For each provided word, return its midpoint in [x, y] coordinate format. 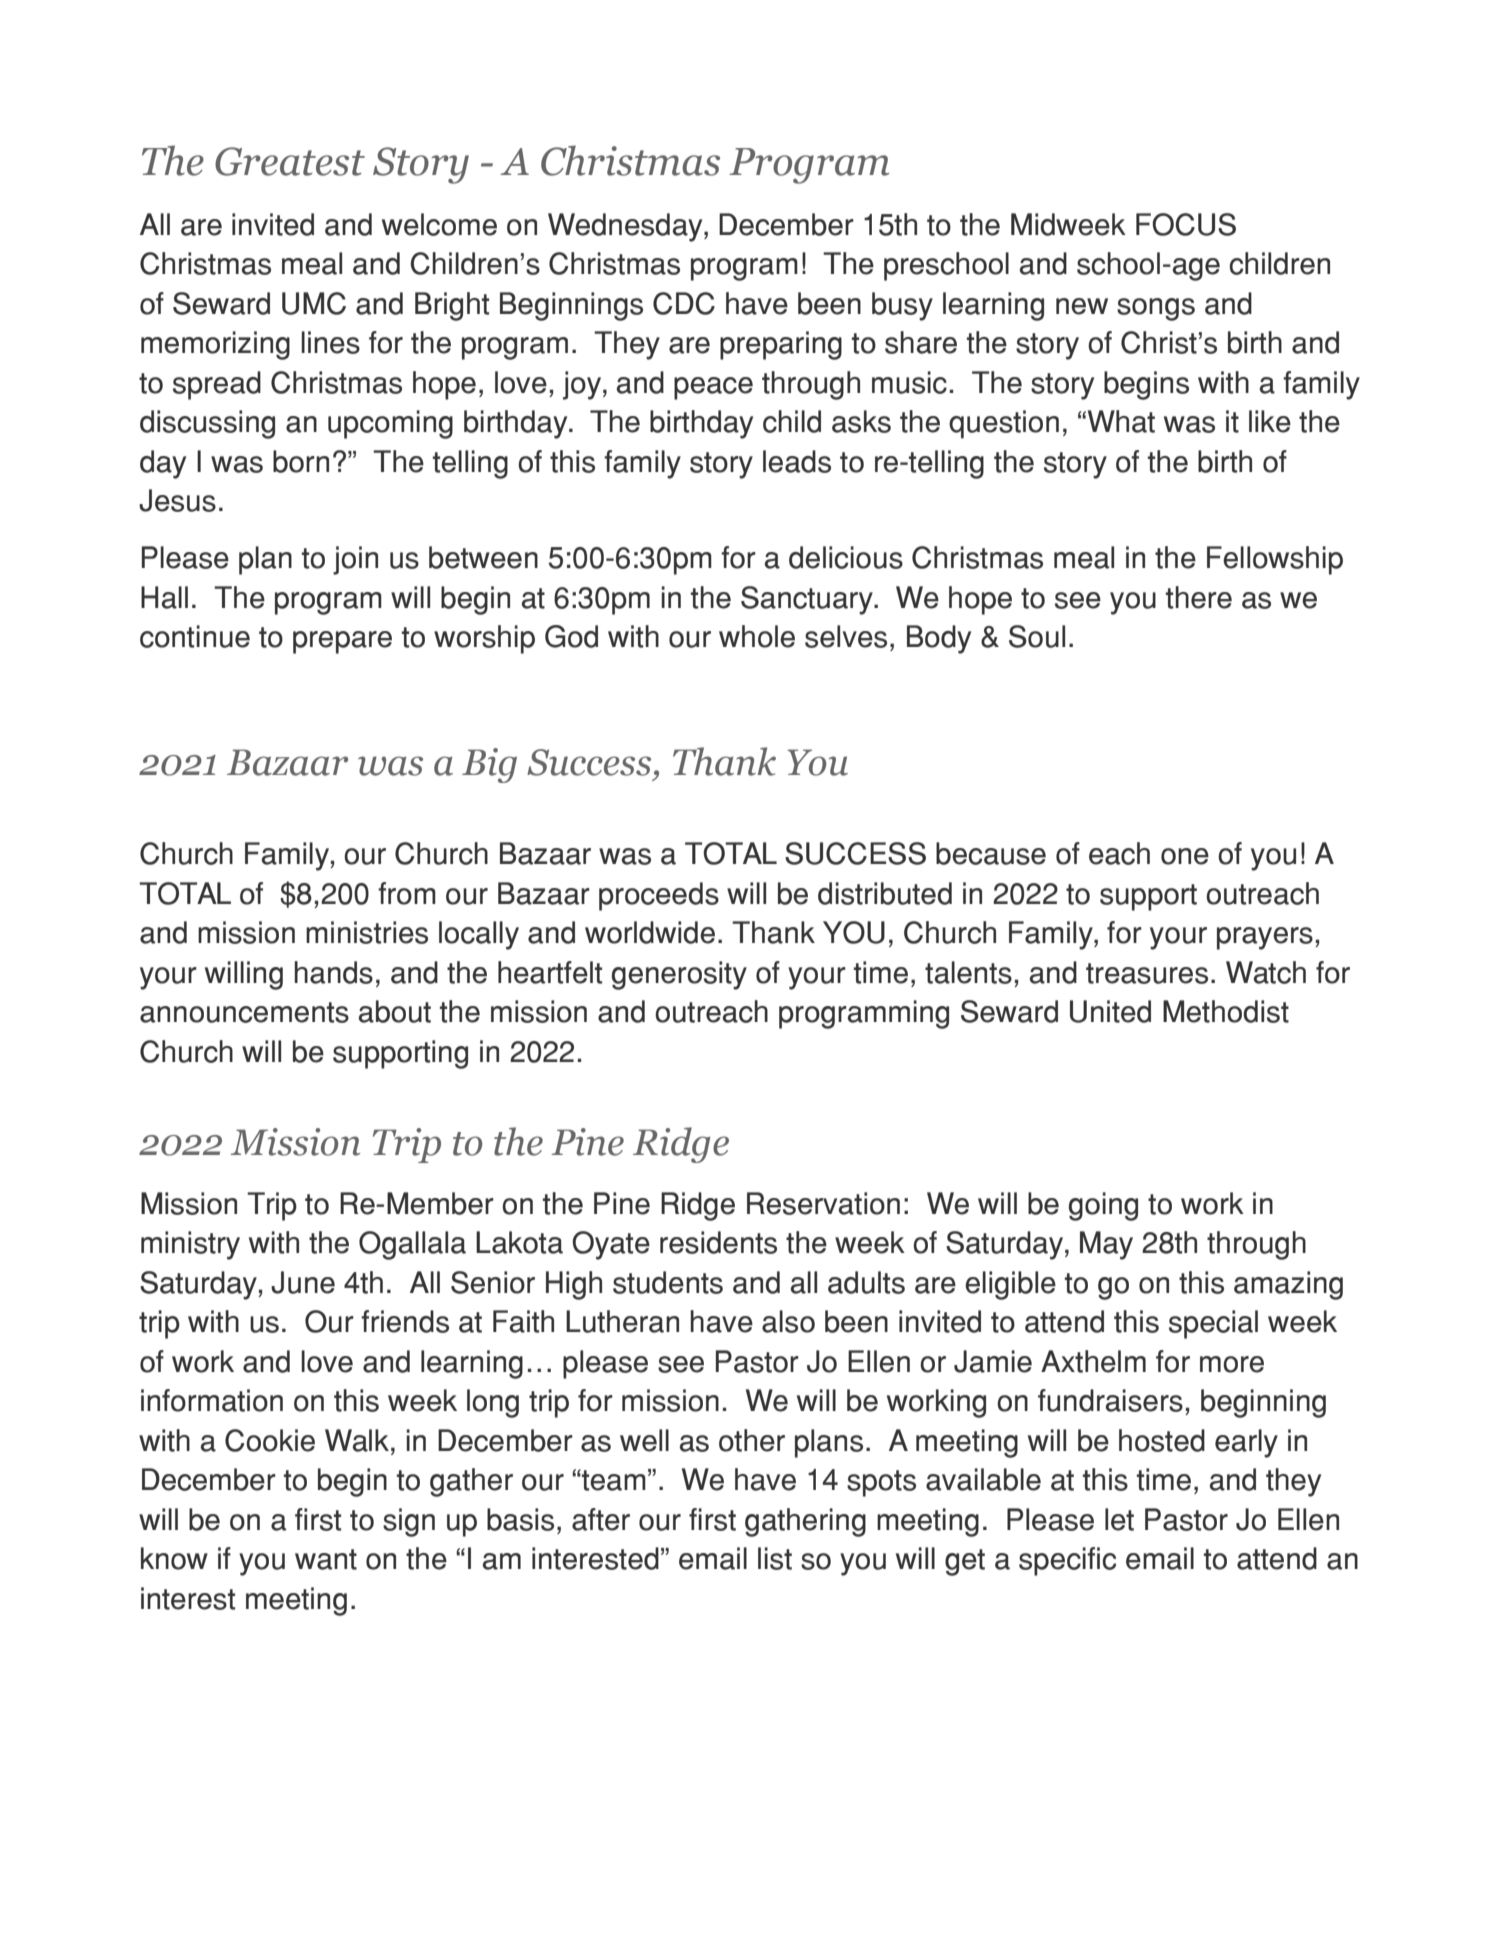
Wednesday [626, 227]
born [301, 461]
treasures [1147, 973]
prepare [342, 642]
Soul [1037, 636]
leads [797, 461]
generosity [679, 975]
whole [757, 636]
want [326, 1559]
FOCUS [1186, 224]
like [1270, 421]
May [1106, 1245]
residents [718, 1242]
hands [333, 972]
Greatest [290, 161]
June [303, 1282]
